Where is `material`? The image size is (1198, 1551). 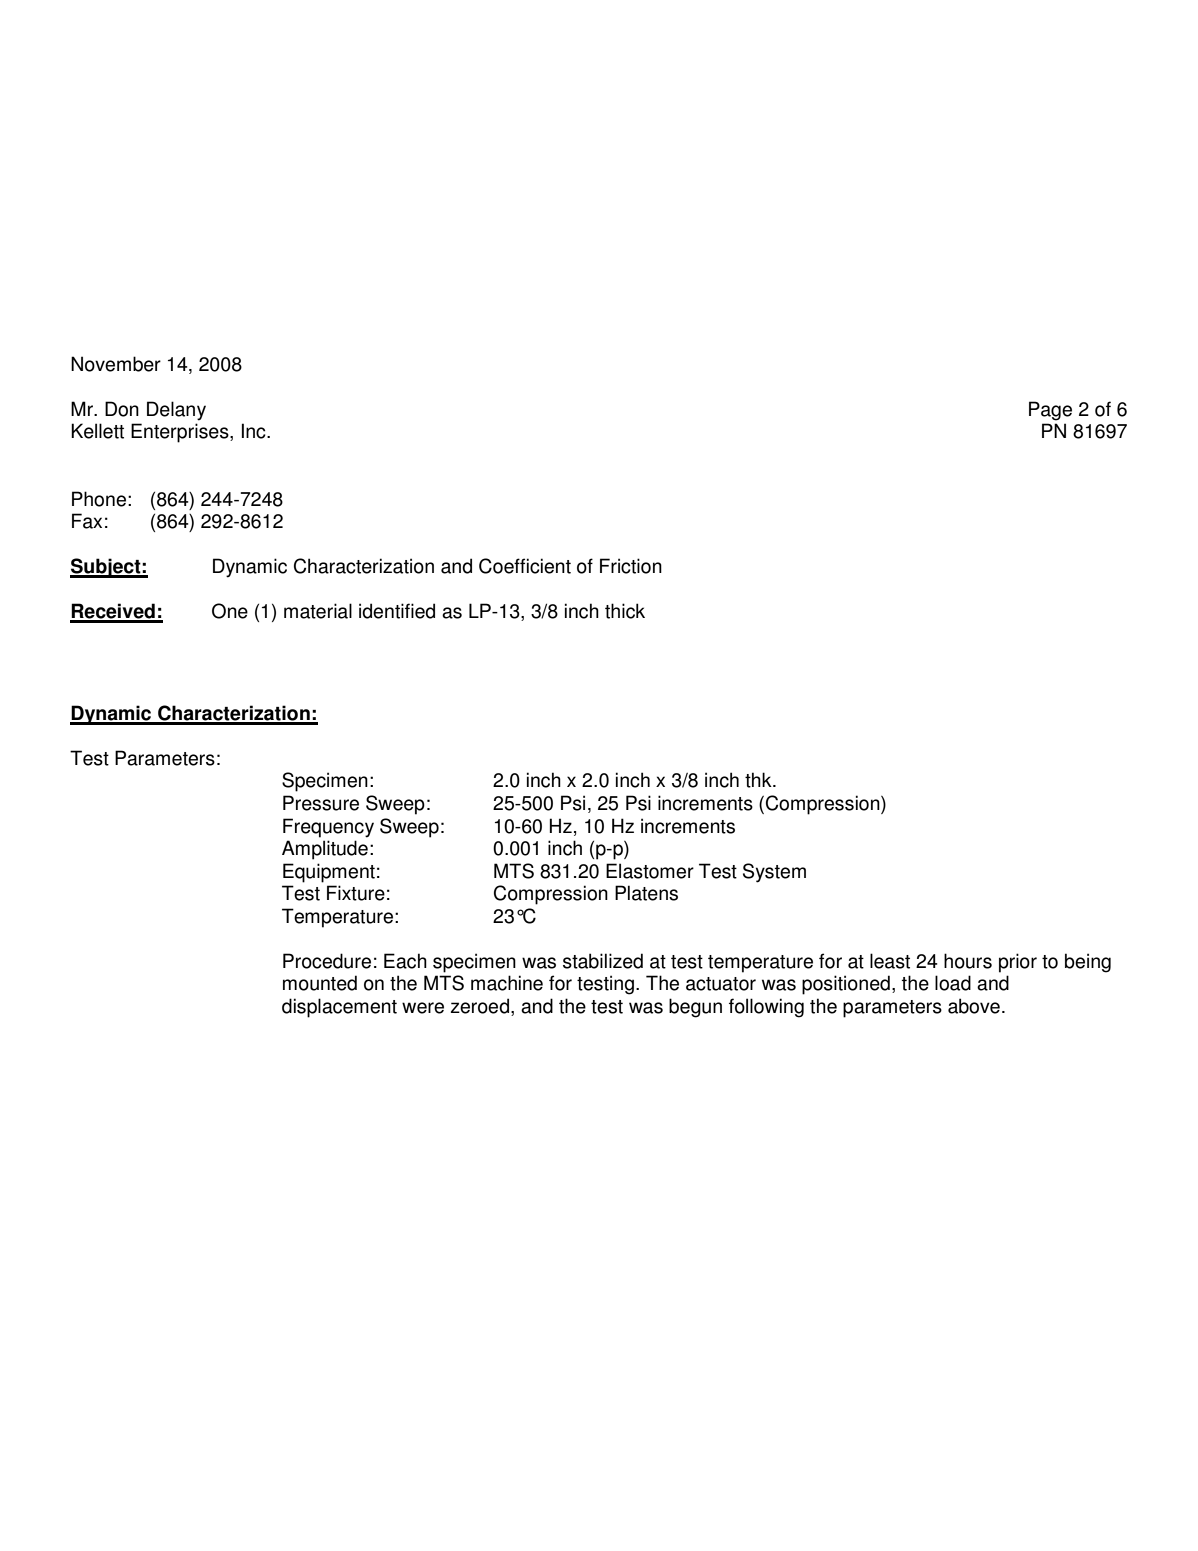 material is located at coordinates (318, 611).
